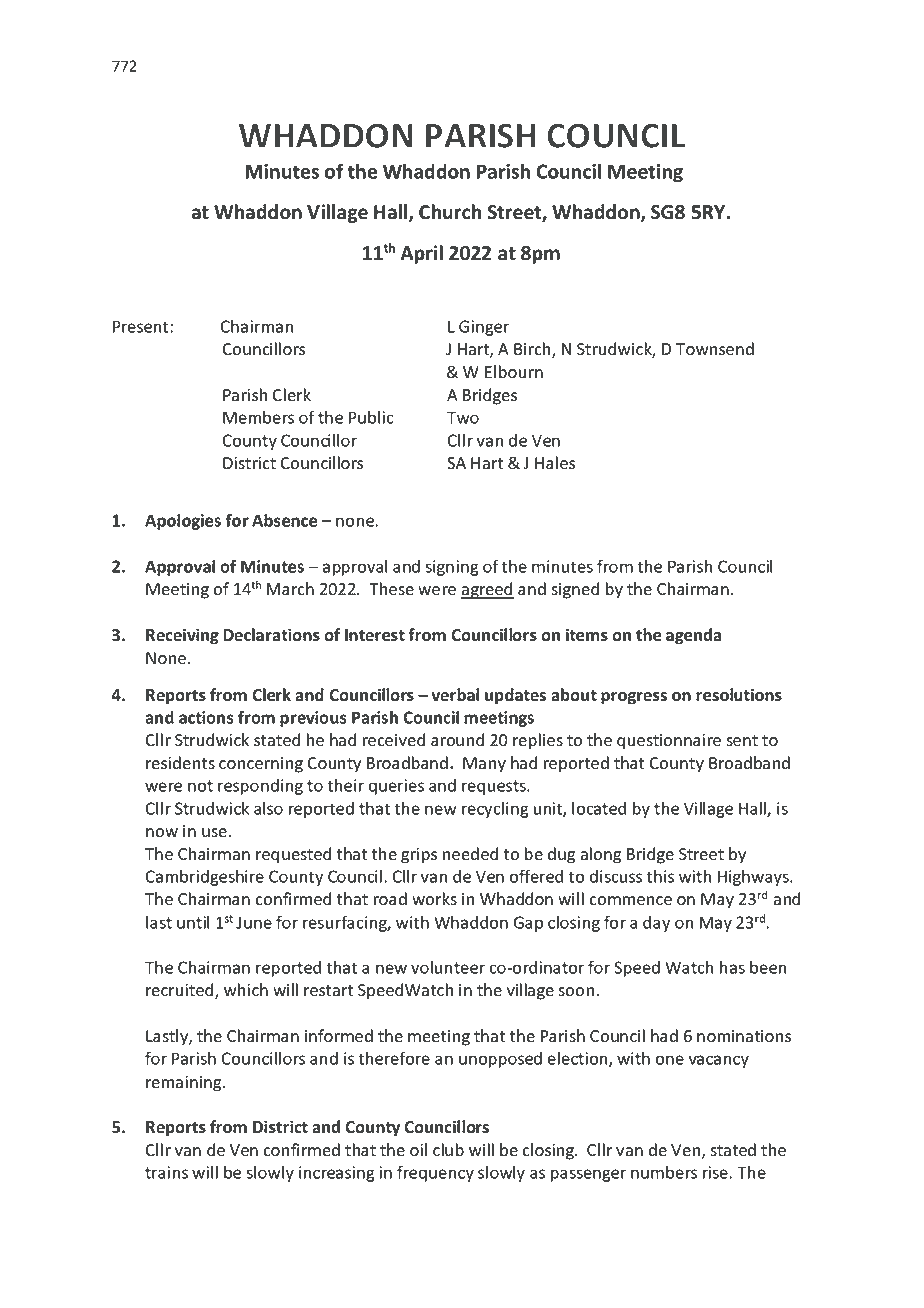  I want to click on needed, so click(470, 854).
